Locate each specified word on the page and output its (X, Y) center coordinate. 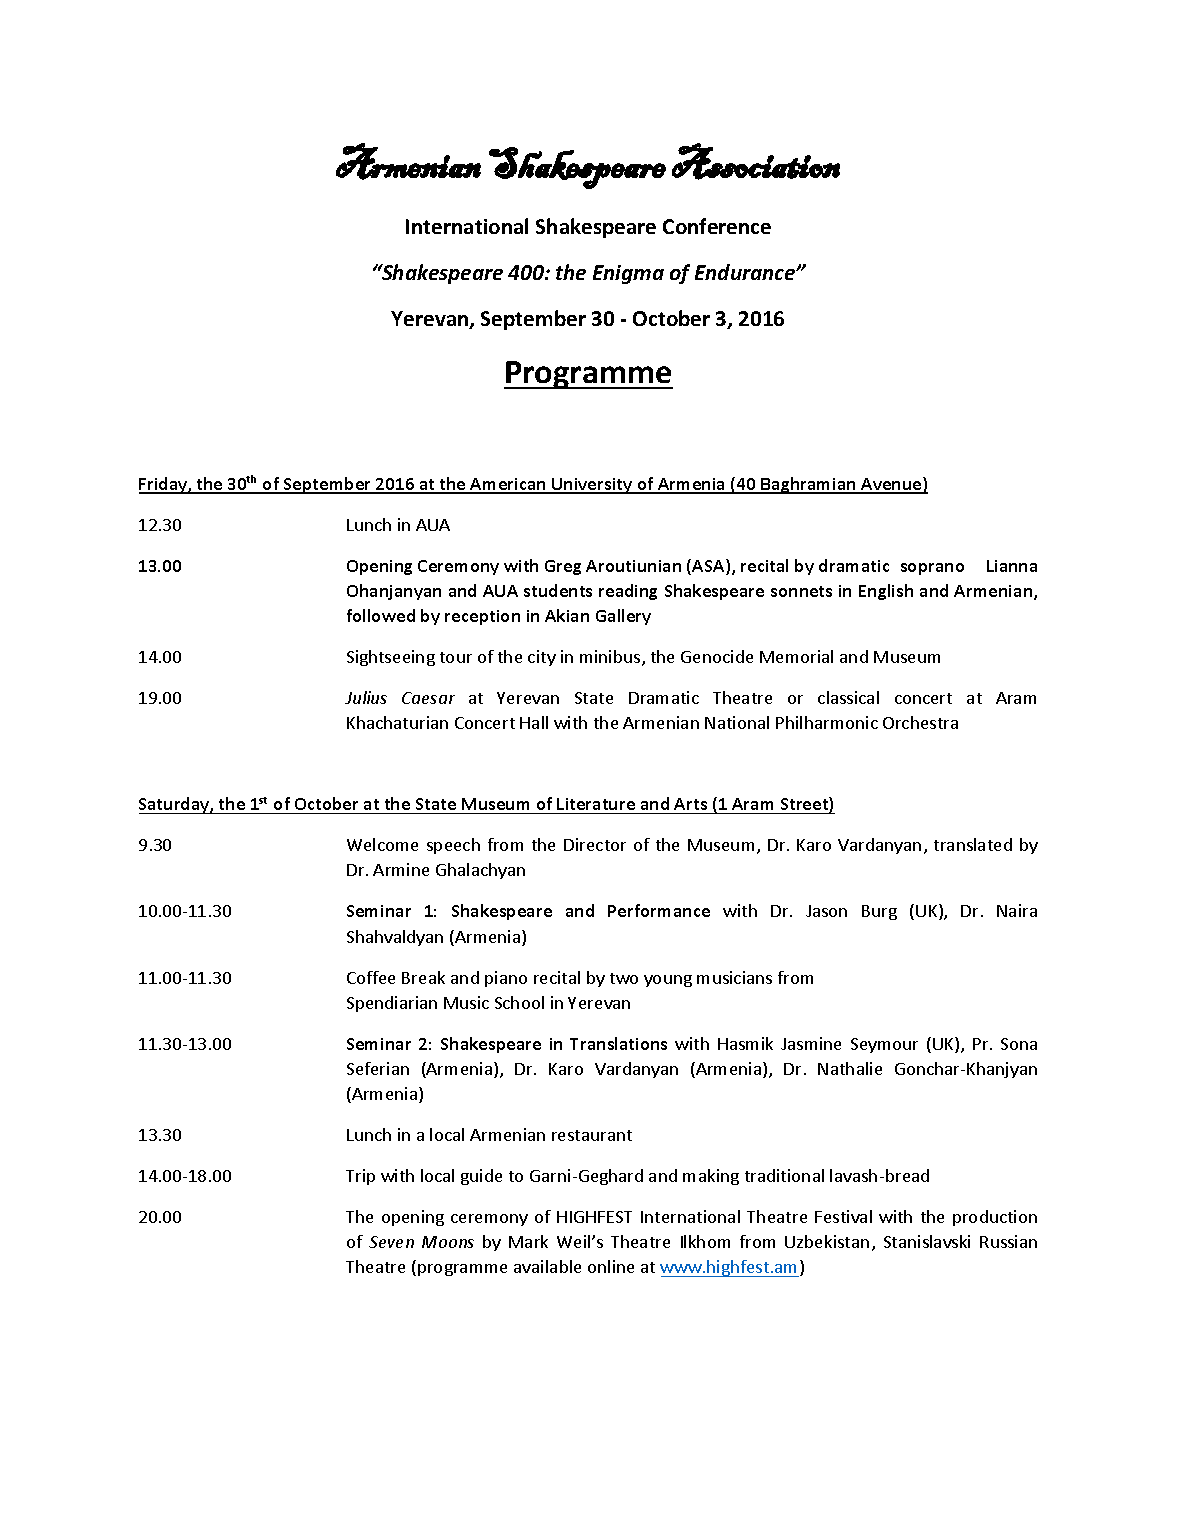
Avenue (891, 485)
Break (423, 977)
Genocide (717, 656)
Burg (879, 912)
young (668, 981)
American (508, 485)
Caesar (428, 698)
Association (756, 161)
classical (848, 697)
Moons (448, 1242)
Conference (717, 226)
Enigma (628, 274)
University (592, 486)
